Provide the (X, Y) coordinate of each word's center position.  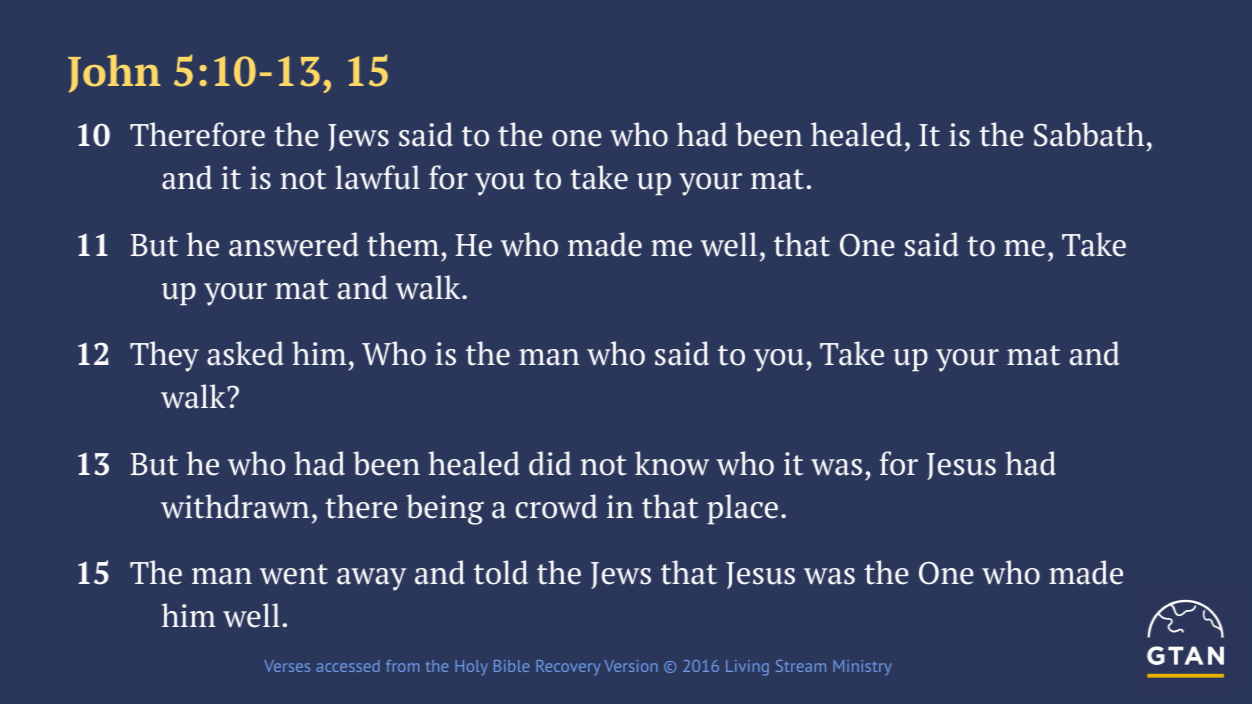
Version (631, 666)
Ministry (862, 668)
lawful (377, 177)
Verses (287, 666)
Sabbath (1089, 134)
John (114, 74)
